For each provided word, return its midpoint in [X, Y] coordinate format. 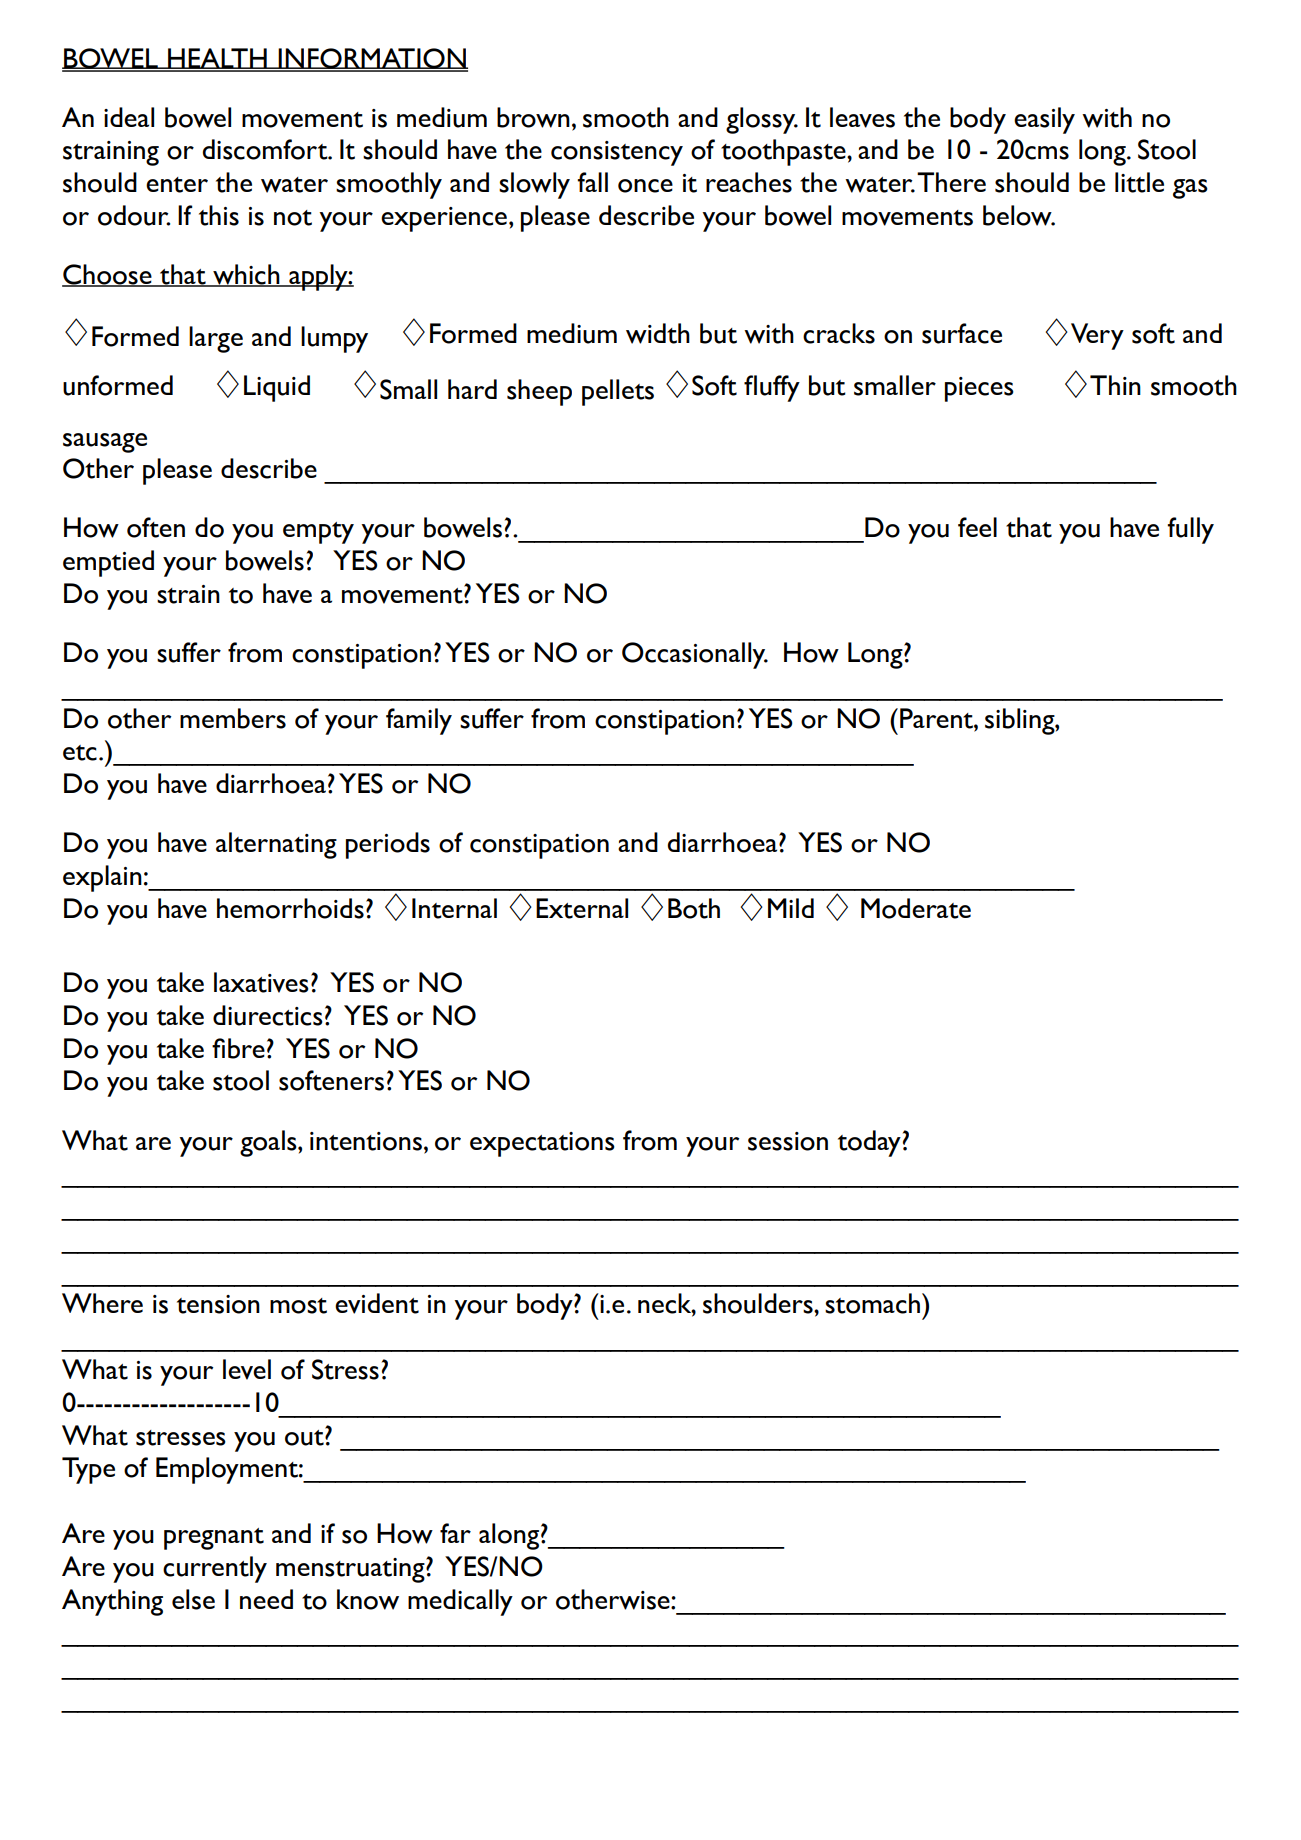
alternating [276, 845]
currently [215, 1569]
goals [269, 1143]
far [455, 1533]
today [869, 1143]
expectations [542, 1144]
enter [177, 185]
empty [318, 533]
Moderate [916, 908]
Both [694, 908]
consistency [617, 153]
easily [1044, 120]
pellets [618, 392]
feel [977, 527]
